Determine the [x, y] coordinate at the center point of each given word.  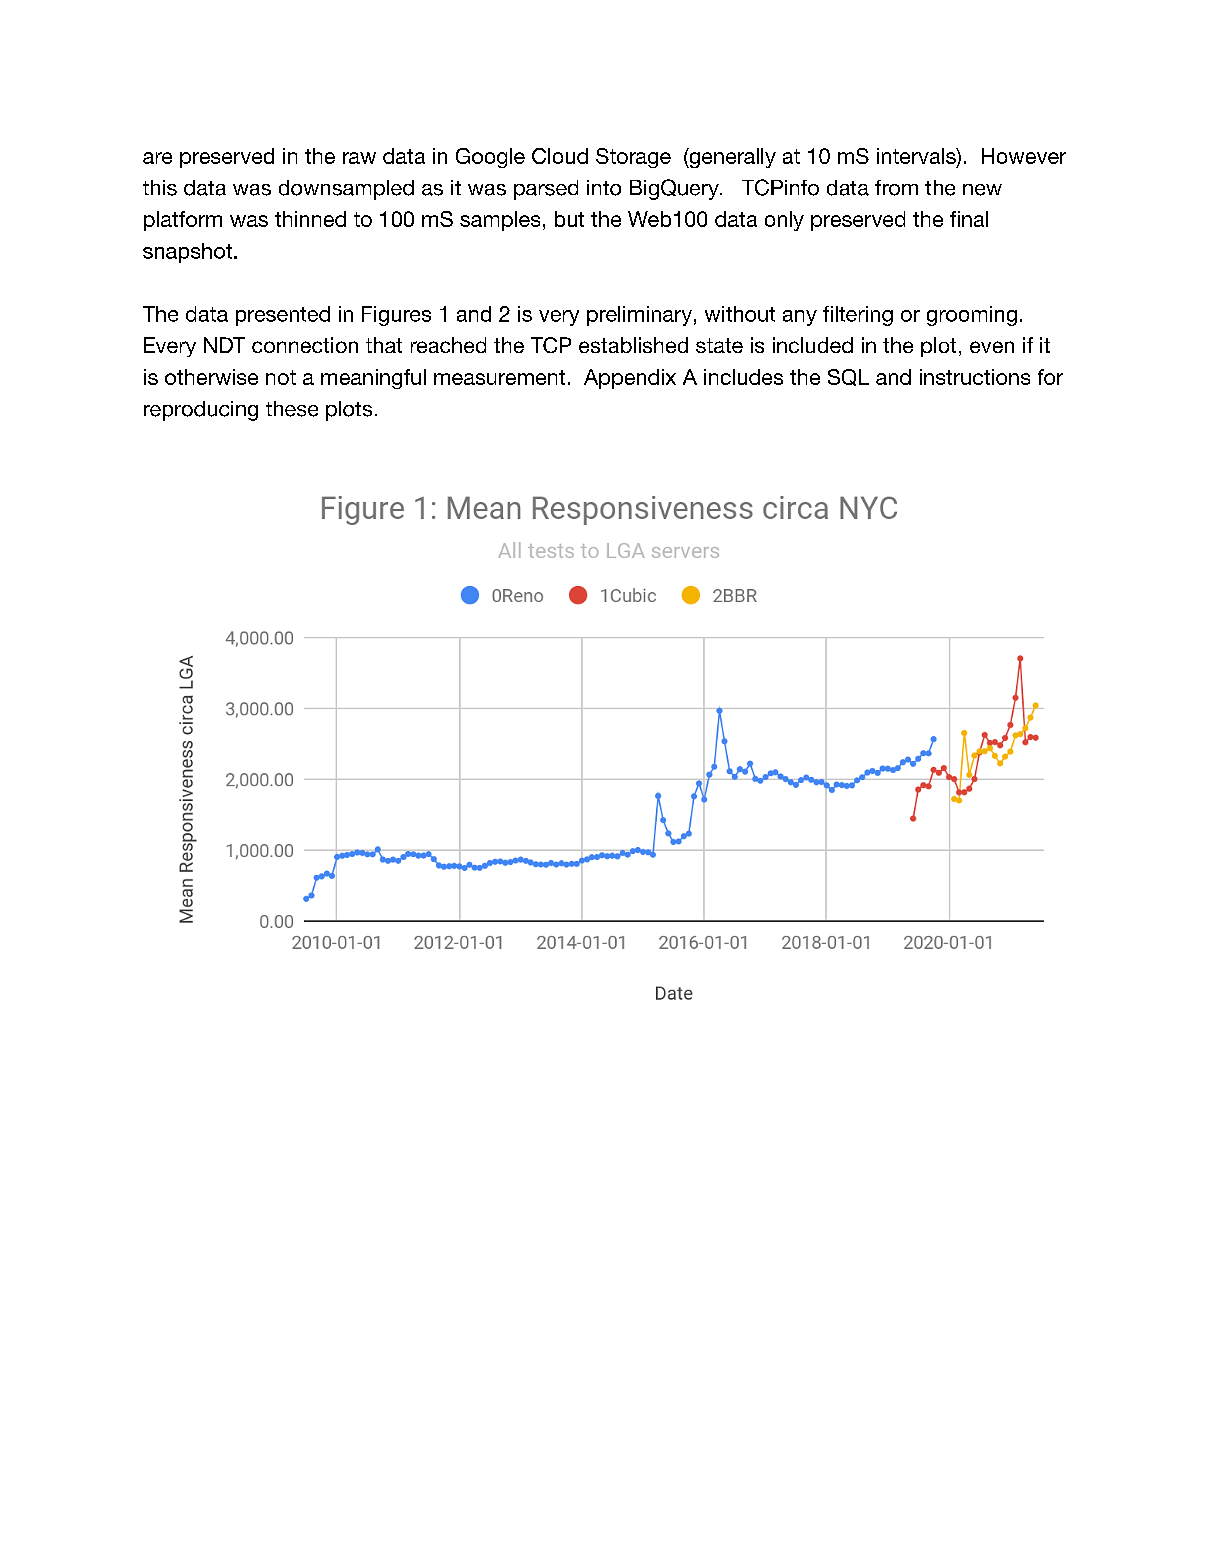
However [1024, 156]
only [784, 221]
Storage [633, 158]
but [569, 219]
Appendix [630, 379]
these [292, 409]
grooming [972, 316]
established [633, 345]
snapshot [187, 253]
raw [359, 158]
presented [283, 316]
